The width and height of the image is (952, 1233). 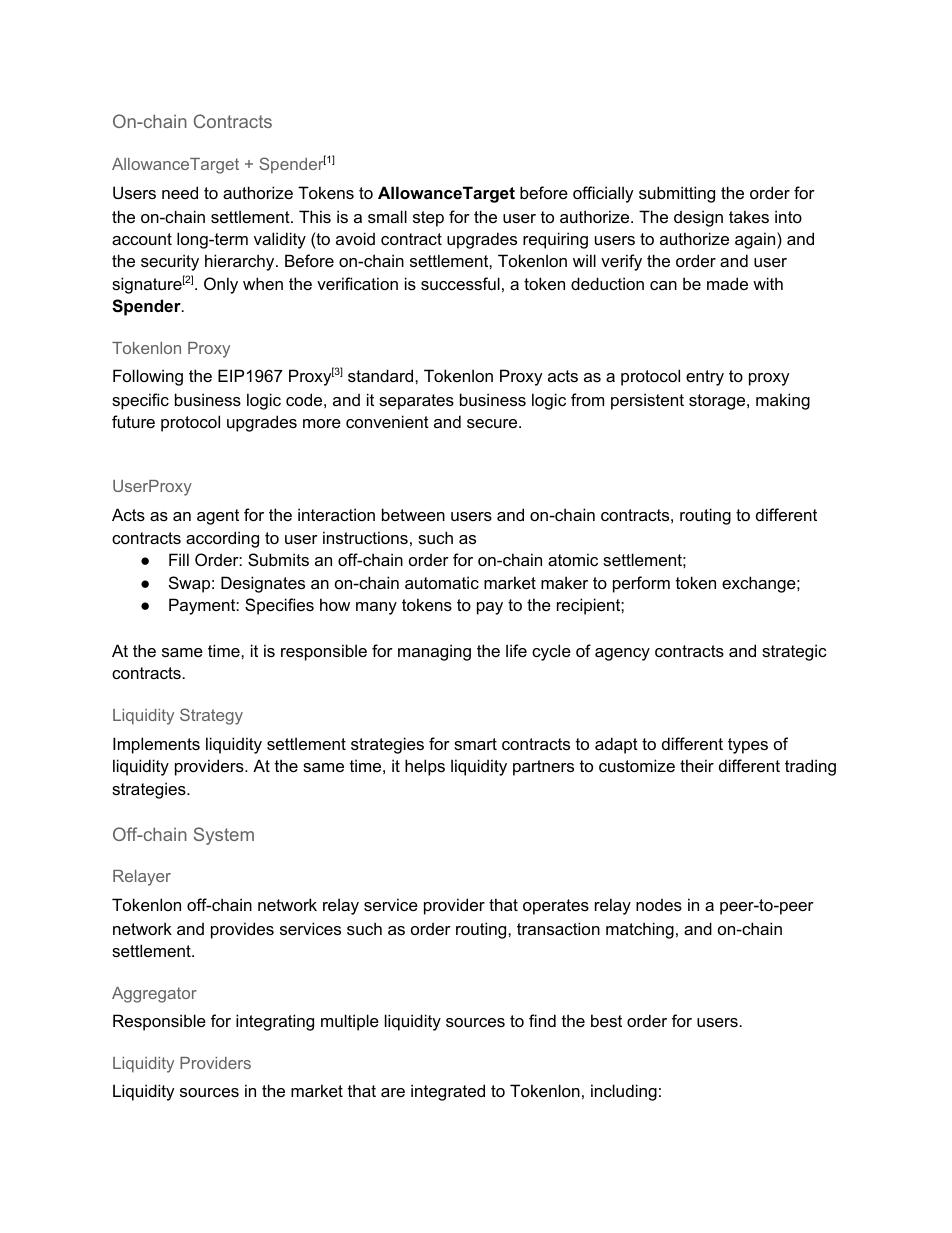 I want to click on strategic, so click(x=794, y=652).
